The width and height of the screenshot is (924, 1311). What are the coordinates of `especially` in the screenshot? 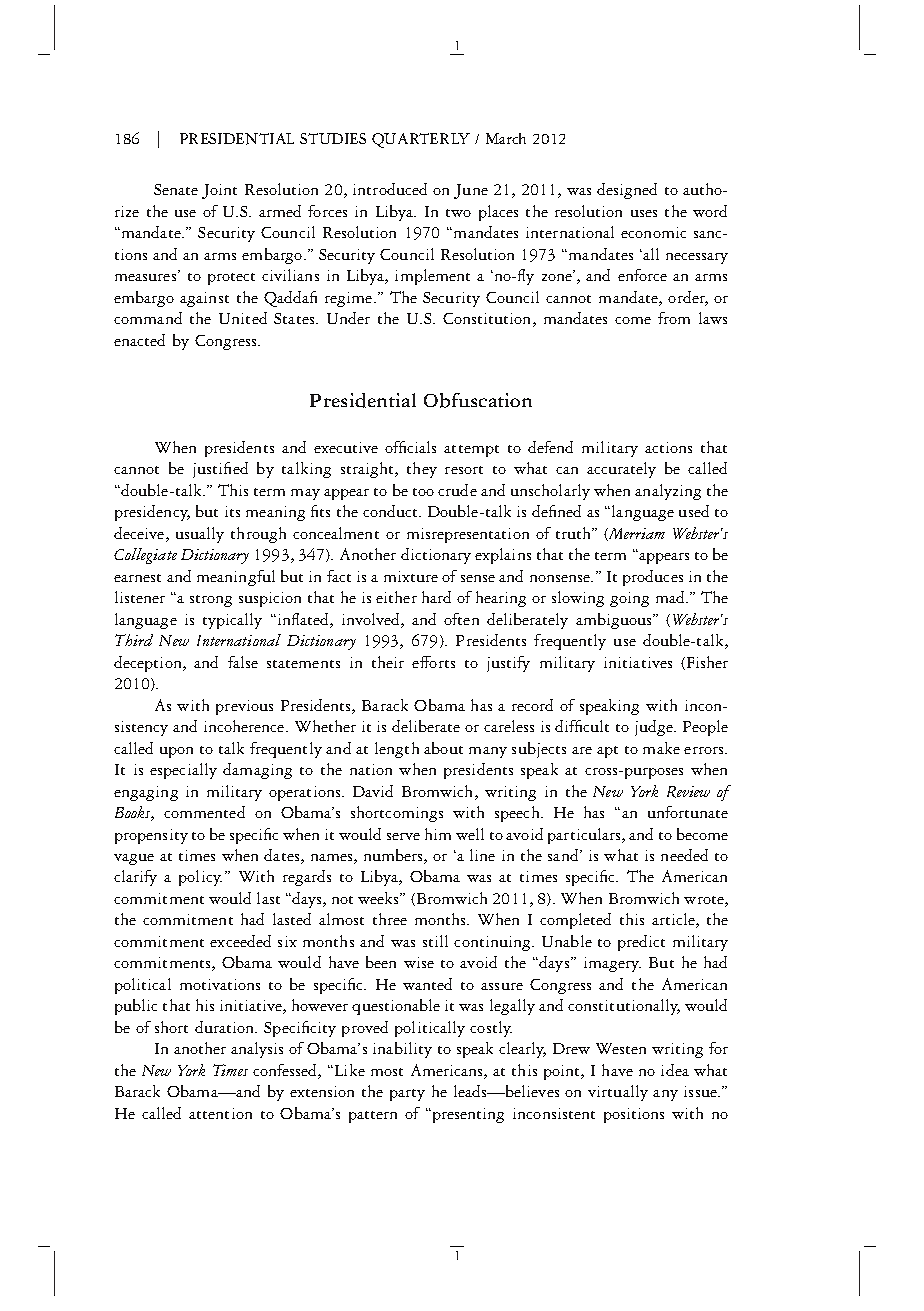 It's located at (183, 771).
